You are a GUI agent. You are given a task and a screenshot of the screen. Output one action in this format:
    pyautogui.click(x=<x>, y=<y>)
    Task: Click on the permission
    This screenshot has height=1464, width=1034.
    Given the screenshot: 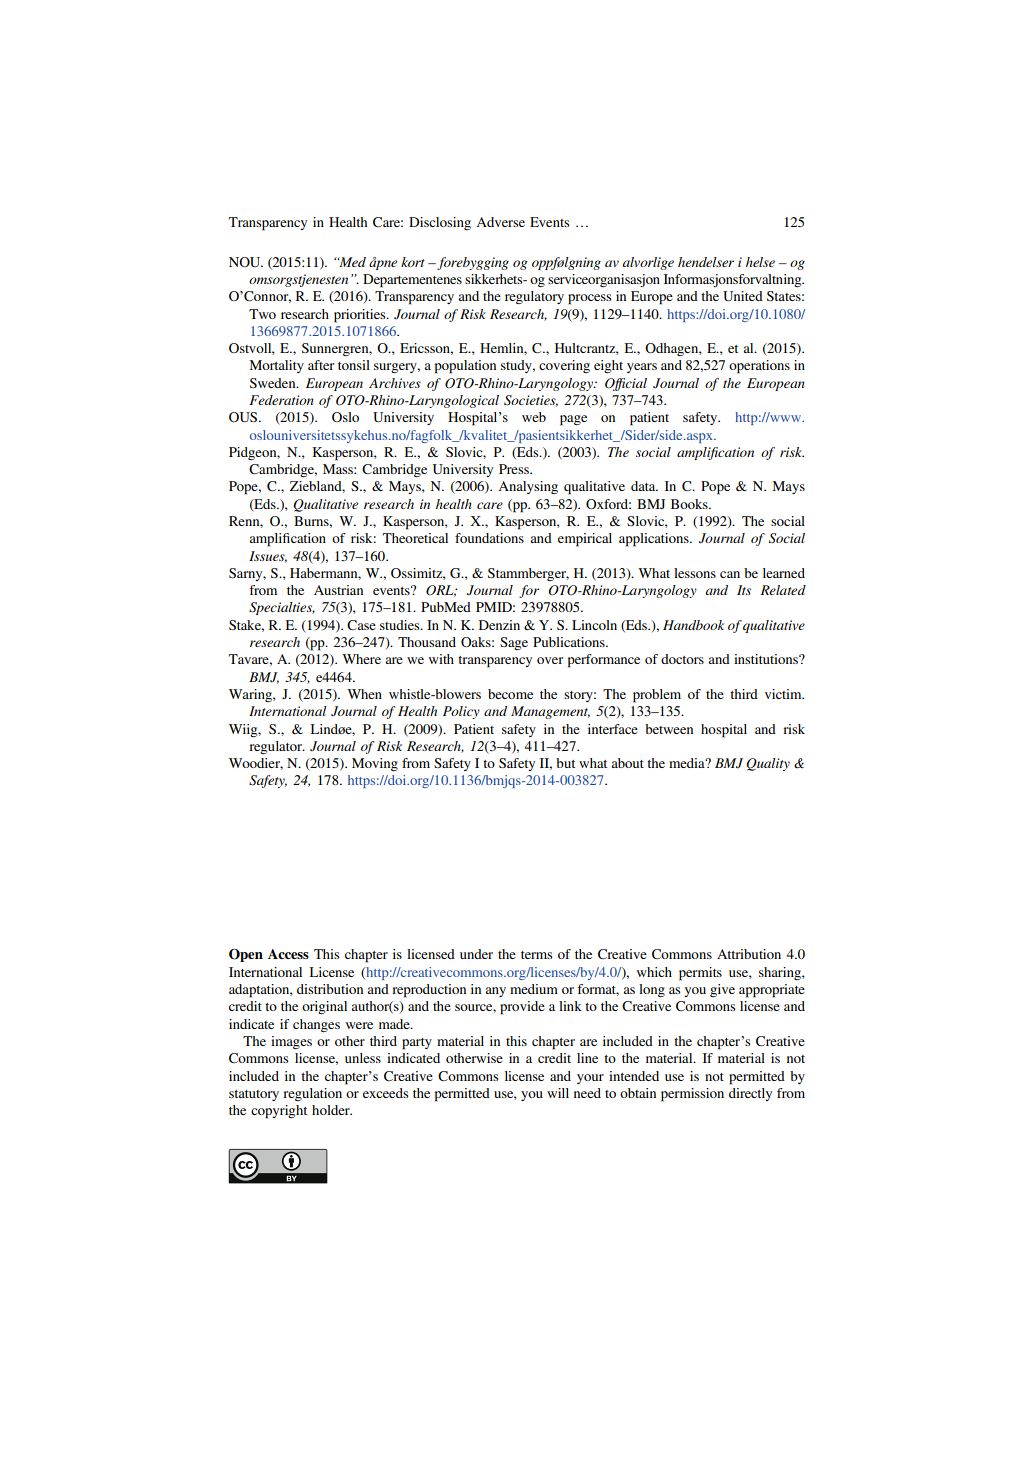 What is the action you would take?
    pyautogui.click(x=692, y=1095)
